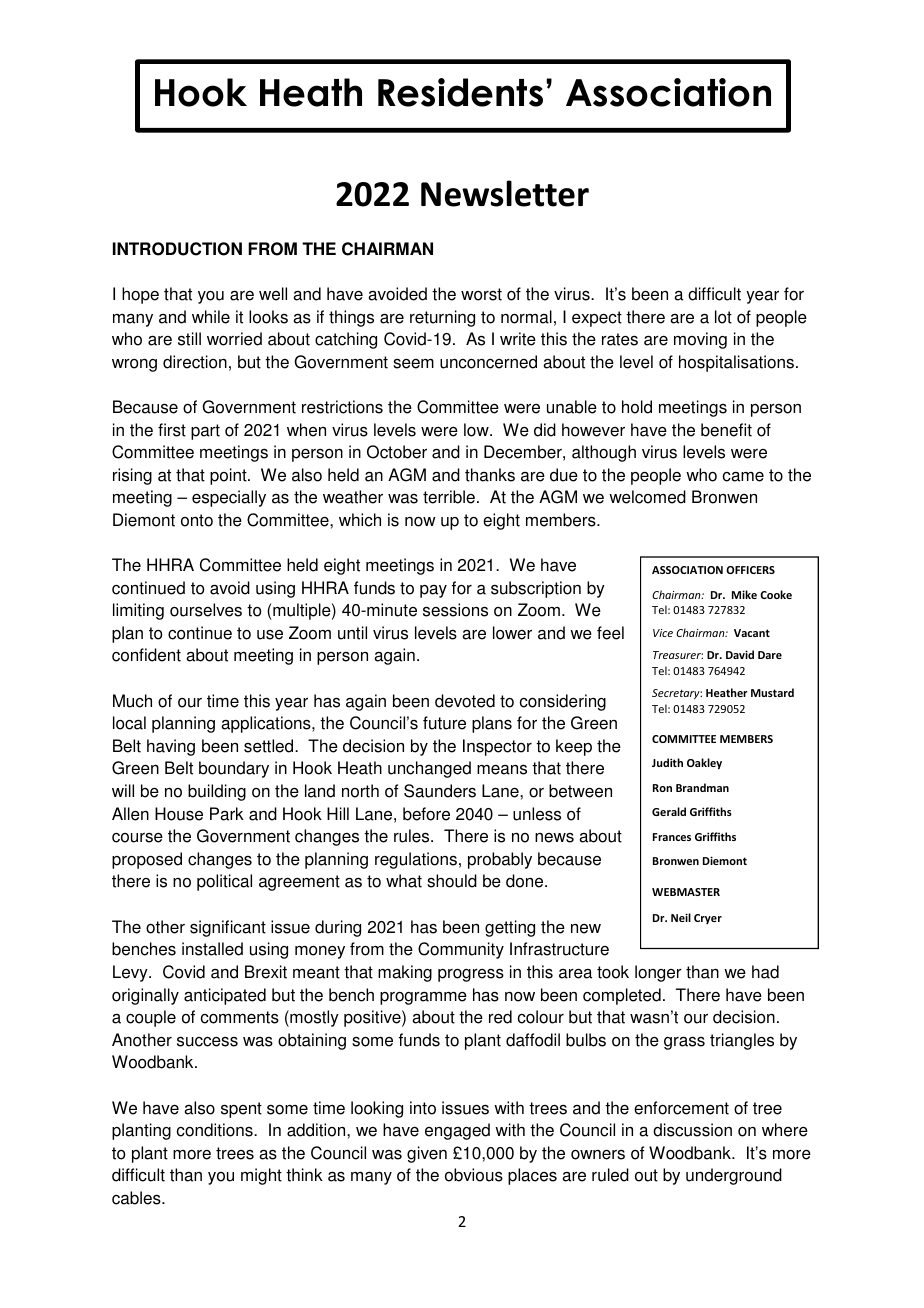  What do you see at coordinates (224, 882) in the screenshot?
I see `political` at bounding box center [224, 882].
